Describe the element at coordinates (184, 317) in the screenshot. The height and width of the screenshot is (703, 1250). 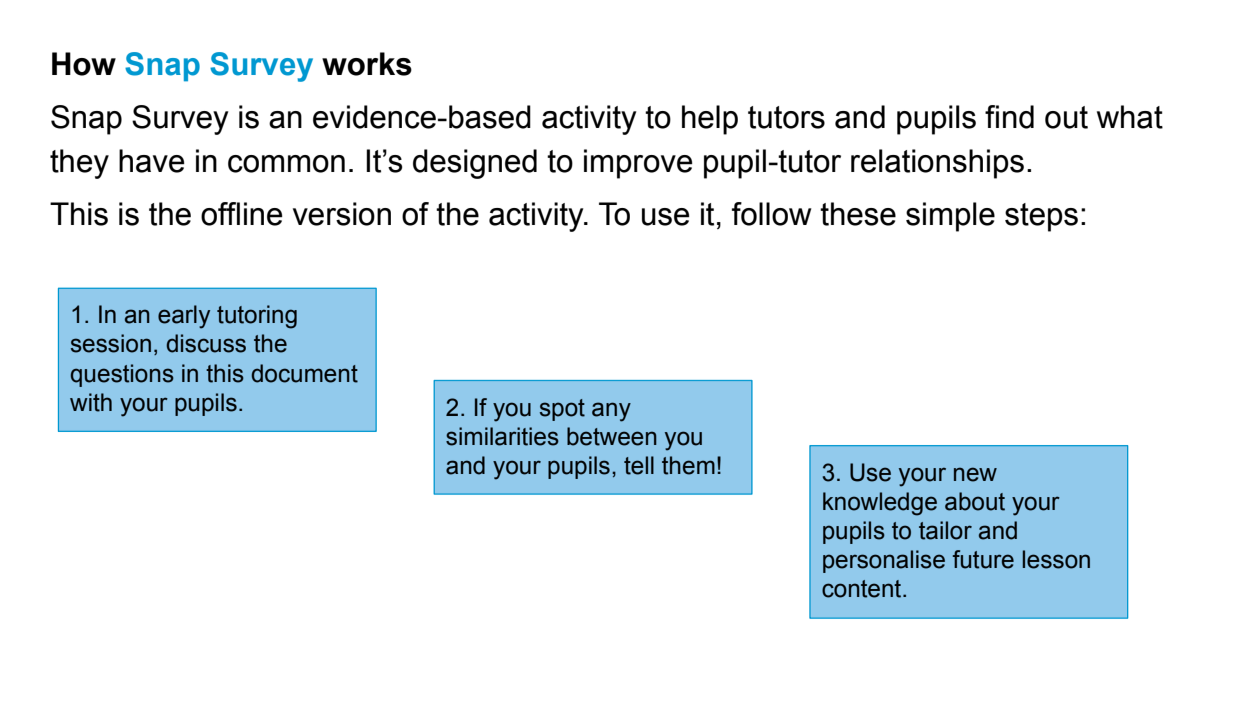
I see `early` at that location.
